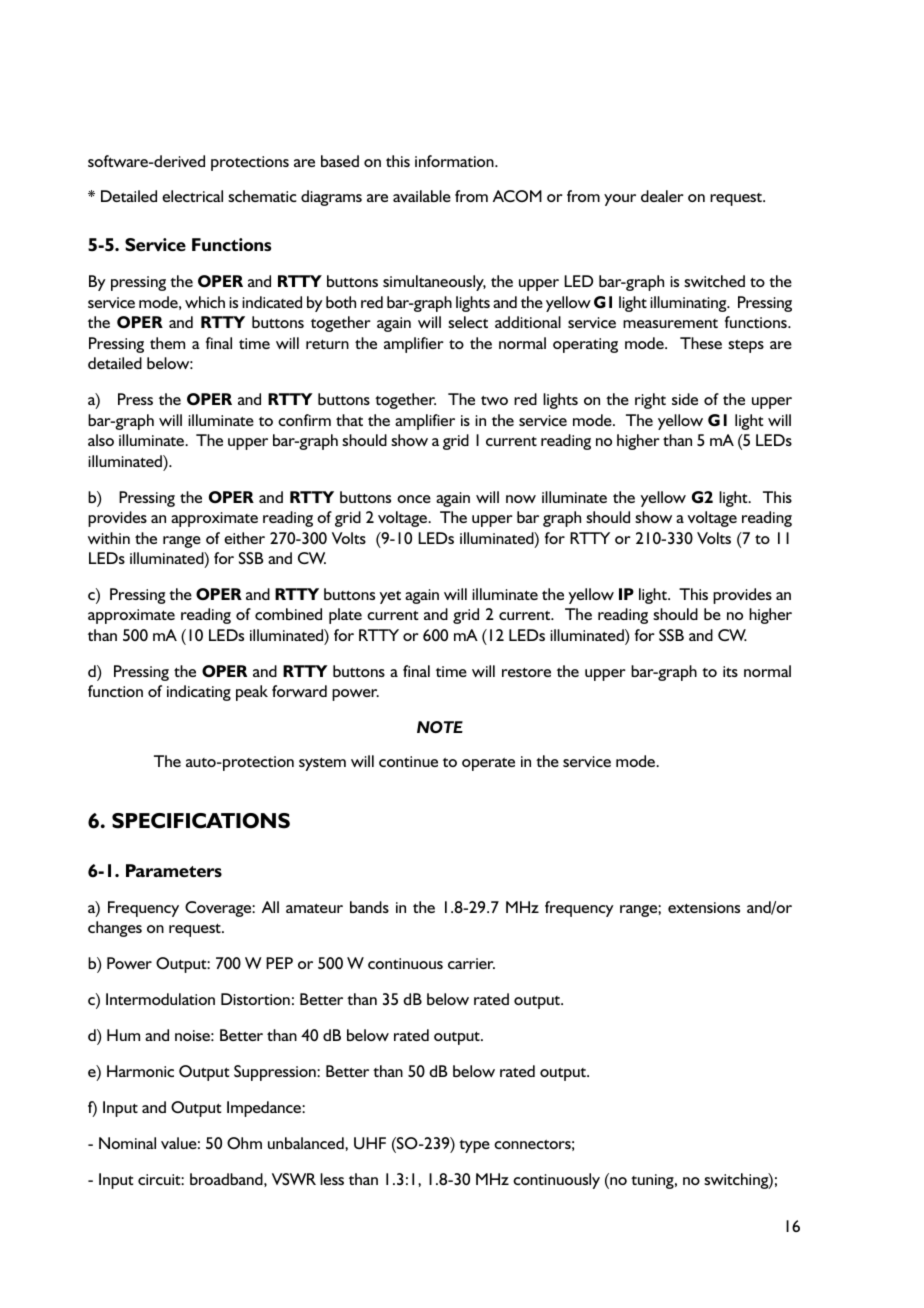 This screenshot has width=924, height=1308. I want to click on type, so click(474, 1146).
